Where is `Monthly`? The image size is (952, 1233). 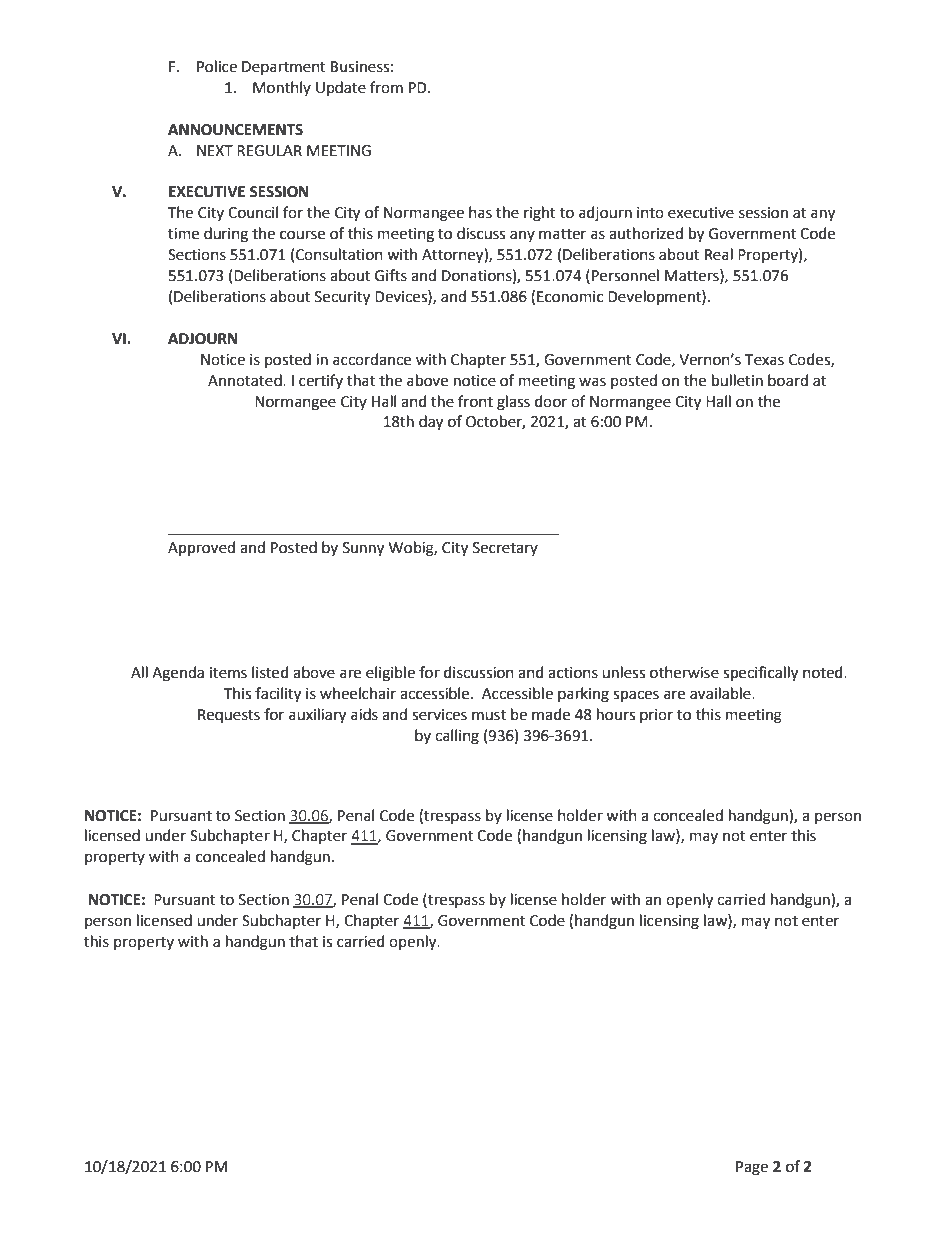 Monthly is located at coordinates (282, 88).
